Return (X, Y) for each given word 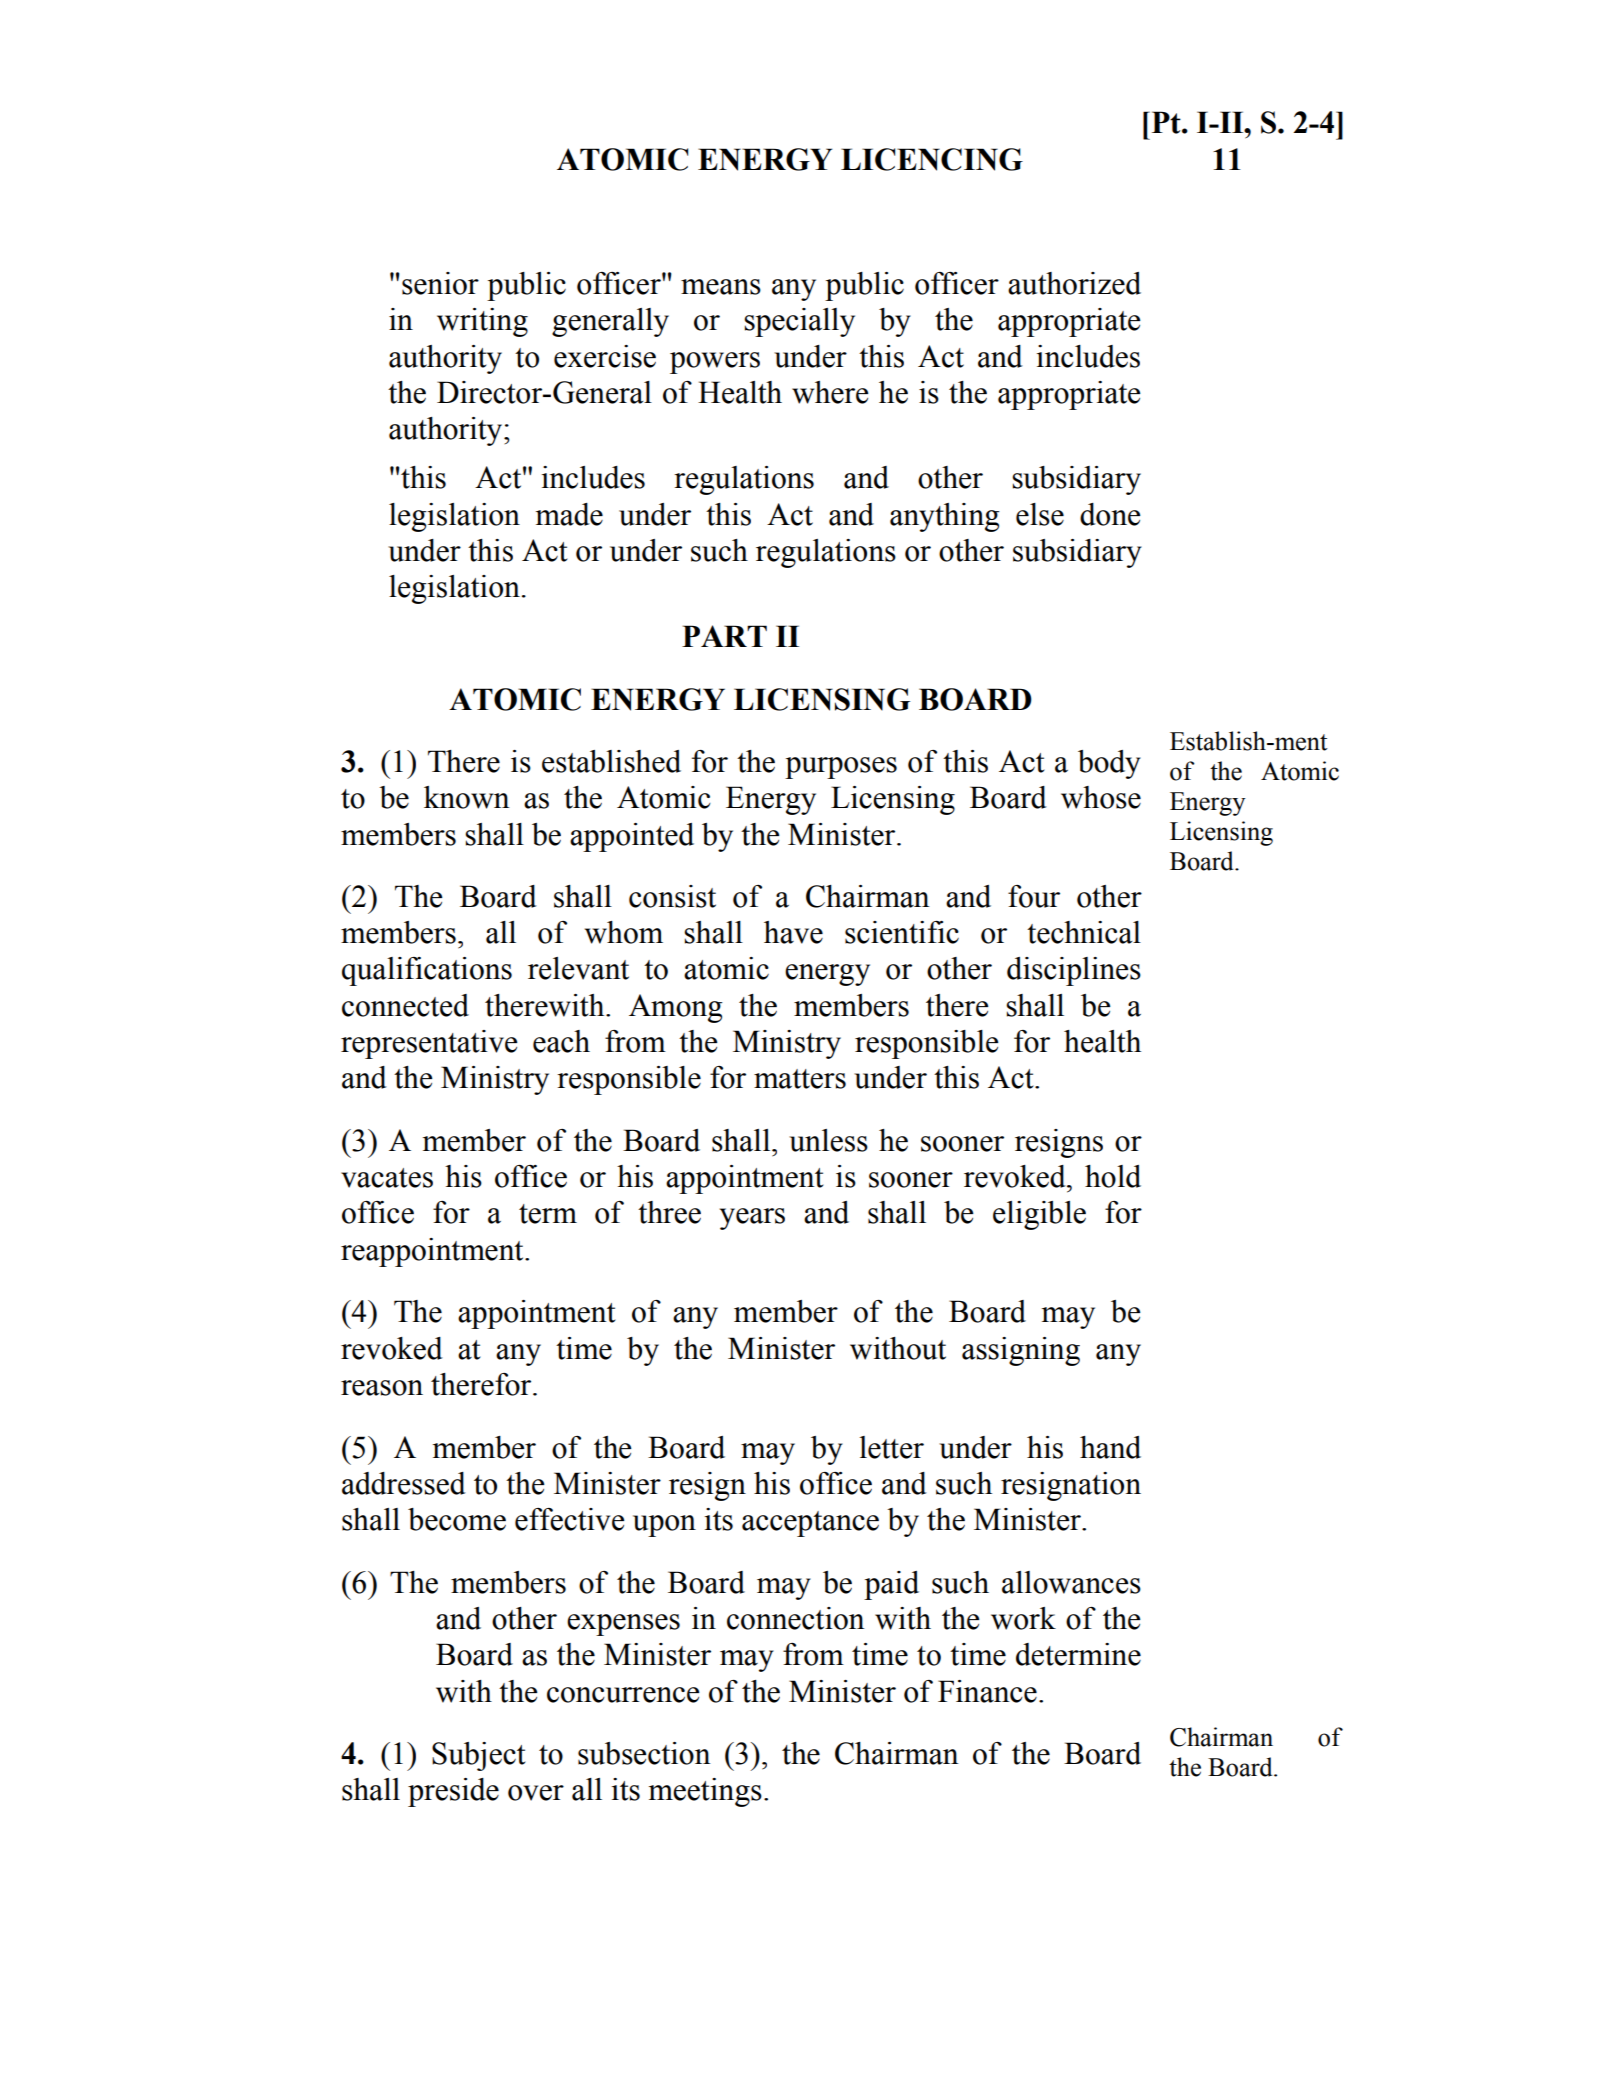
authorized (1074, 283)
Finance (987, 1691)
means (721, 287)
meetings (705, 1792)
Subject (479, 1756)
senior (440, 283)
